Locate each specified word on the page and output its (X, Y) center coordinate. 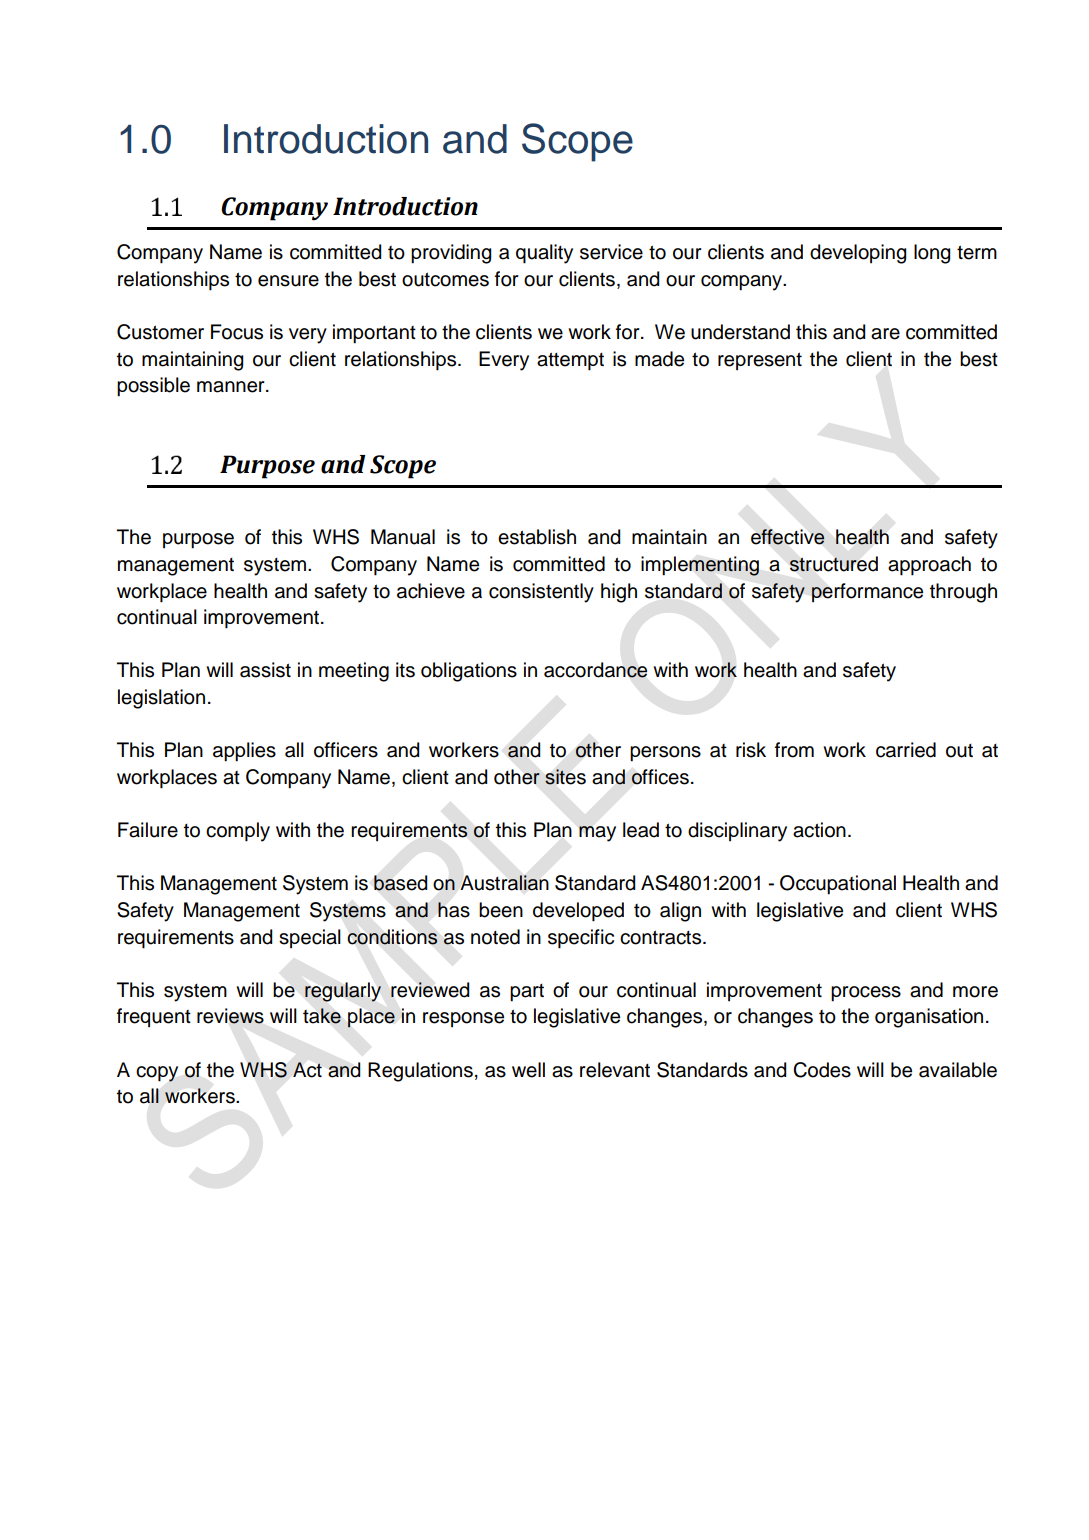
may (597, 834)
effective (788, 537)
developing (858, 254)
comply (238, 832)
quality (544, 254)
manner (232, 387)
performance (867, 592)
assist (265, 670)
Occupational (838, 885)
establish (537, 537)
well (528, 1070)
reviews (230, 1016)
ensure (288, 281)
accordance (595, 670)
